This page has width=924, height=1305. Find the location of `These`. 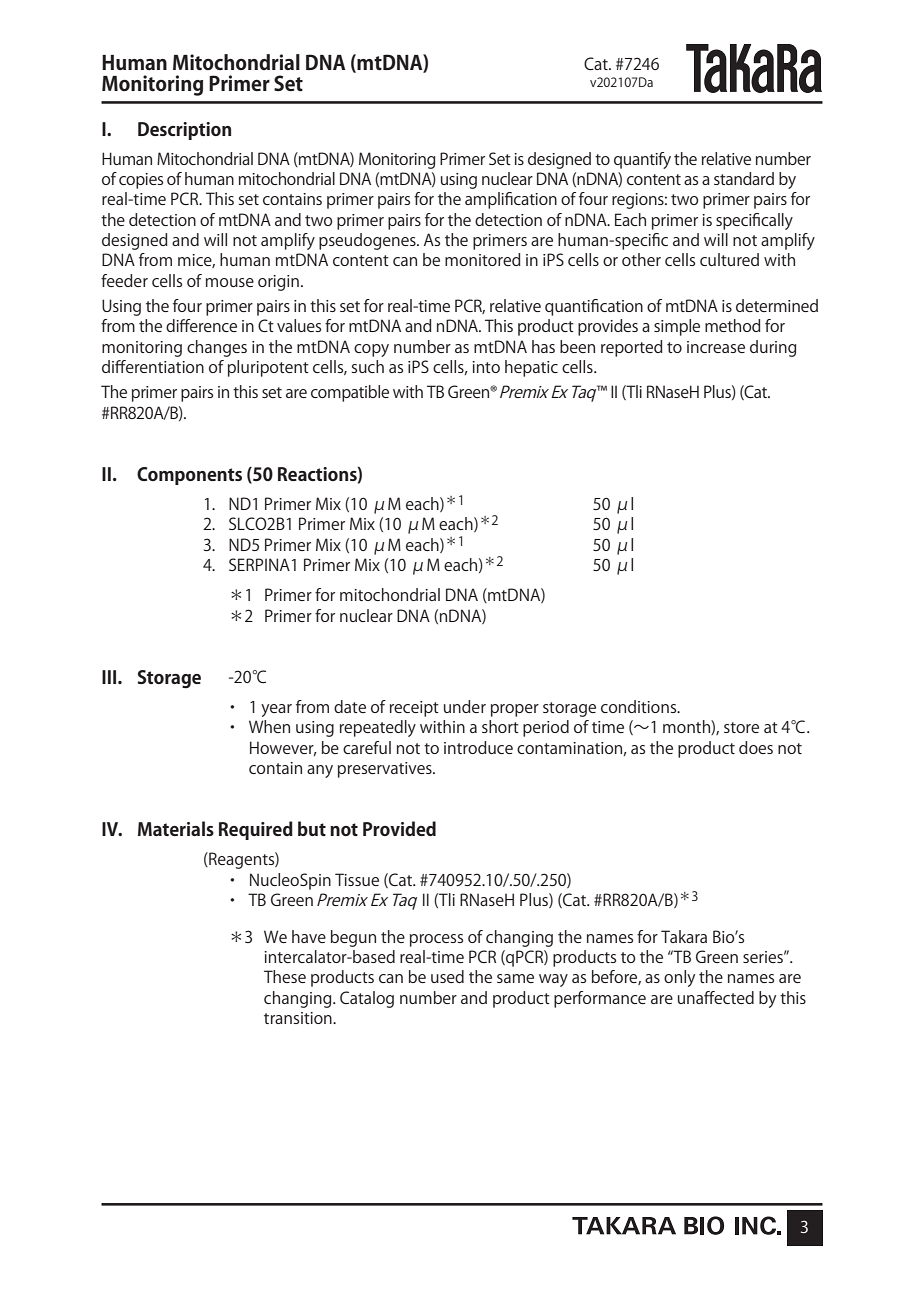

These is located at coordinates (285, 976).
